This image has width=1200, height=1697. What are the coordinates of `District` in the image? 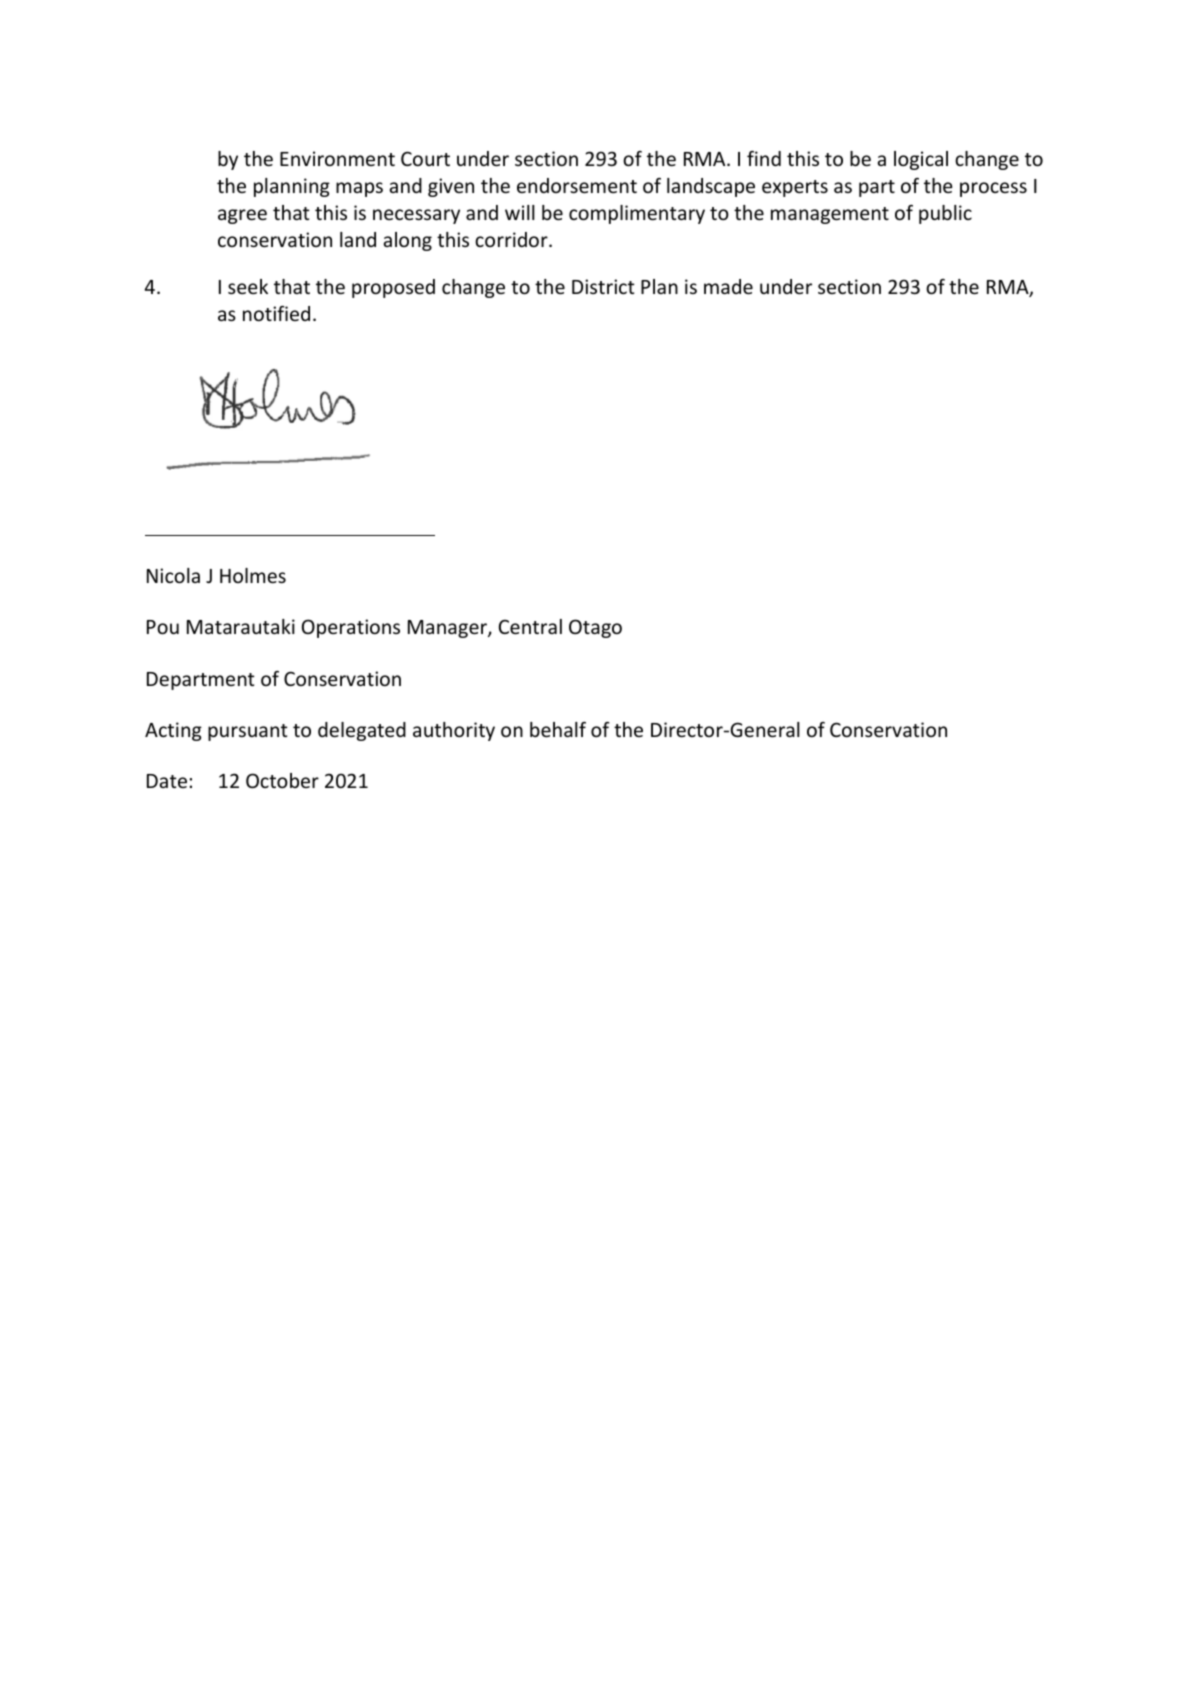 It's located at (603, 286).
